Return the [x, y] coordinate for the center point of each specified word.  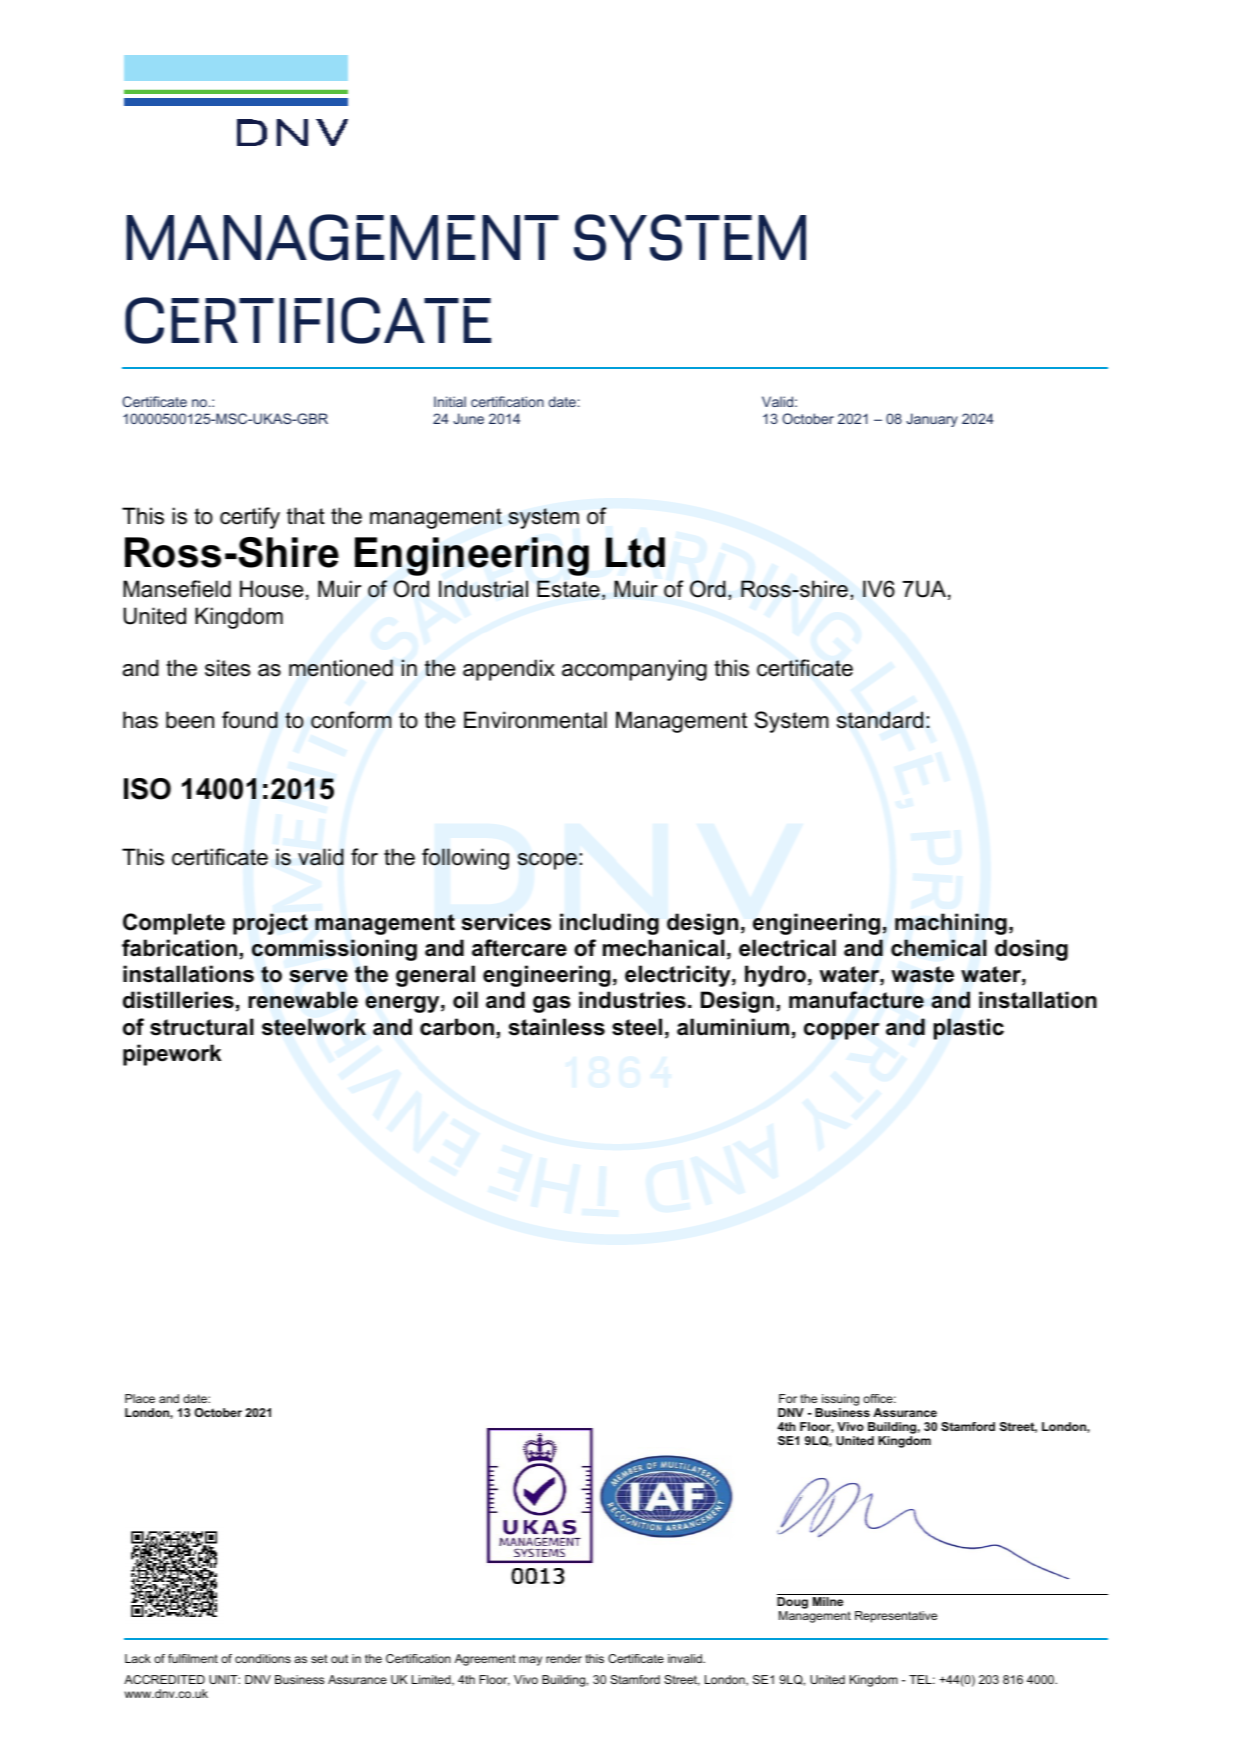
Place [140, 1398]
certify [250, 518]
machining [951, 924]
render [564, 1658]
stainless [557, 1027]
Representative [896, 1617]
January [932, 420]
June [468, 418]
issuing [840, 1400]
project [270, 924]
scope [547, 861]
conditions [263, 1658]
